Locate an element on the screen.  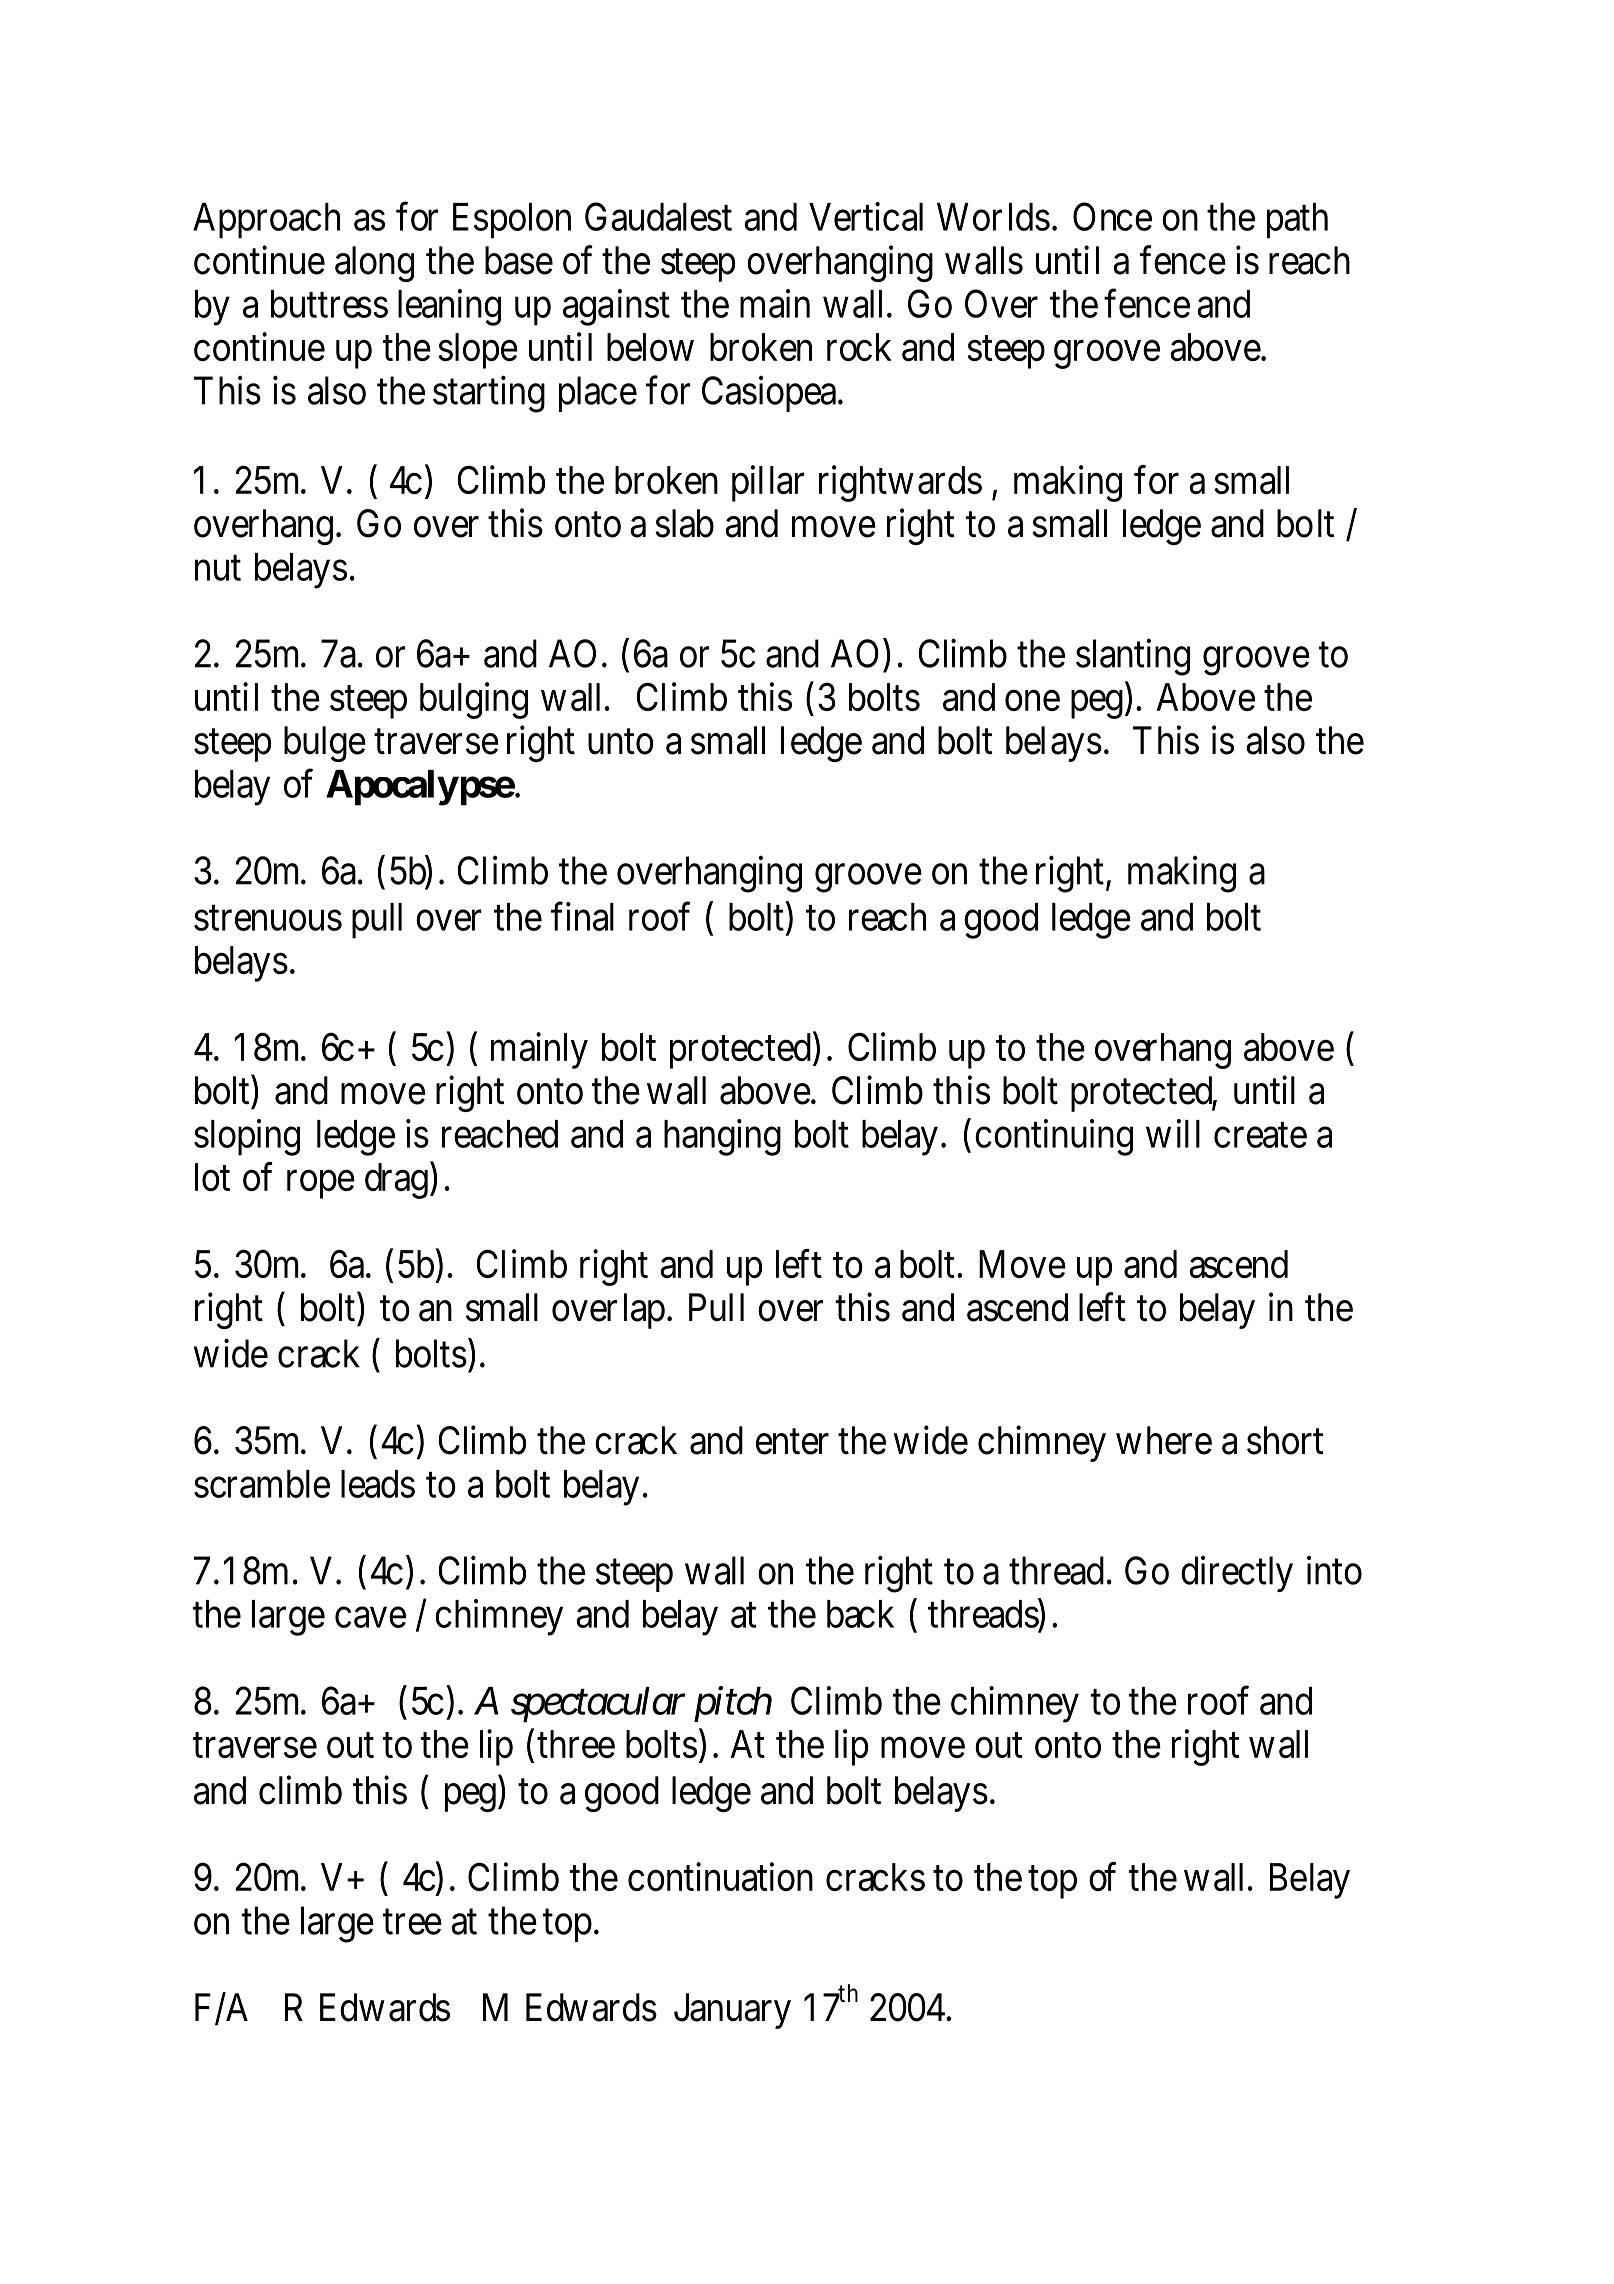
along is located at coordinates (374, 264).
